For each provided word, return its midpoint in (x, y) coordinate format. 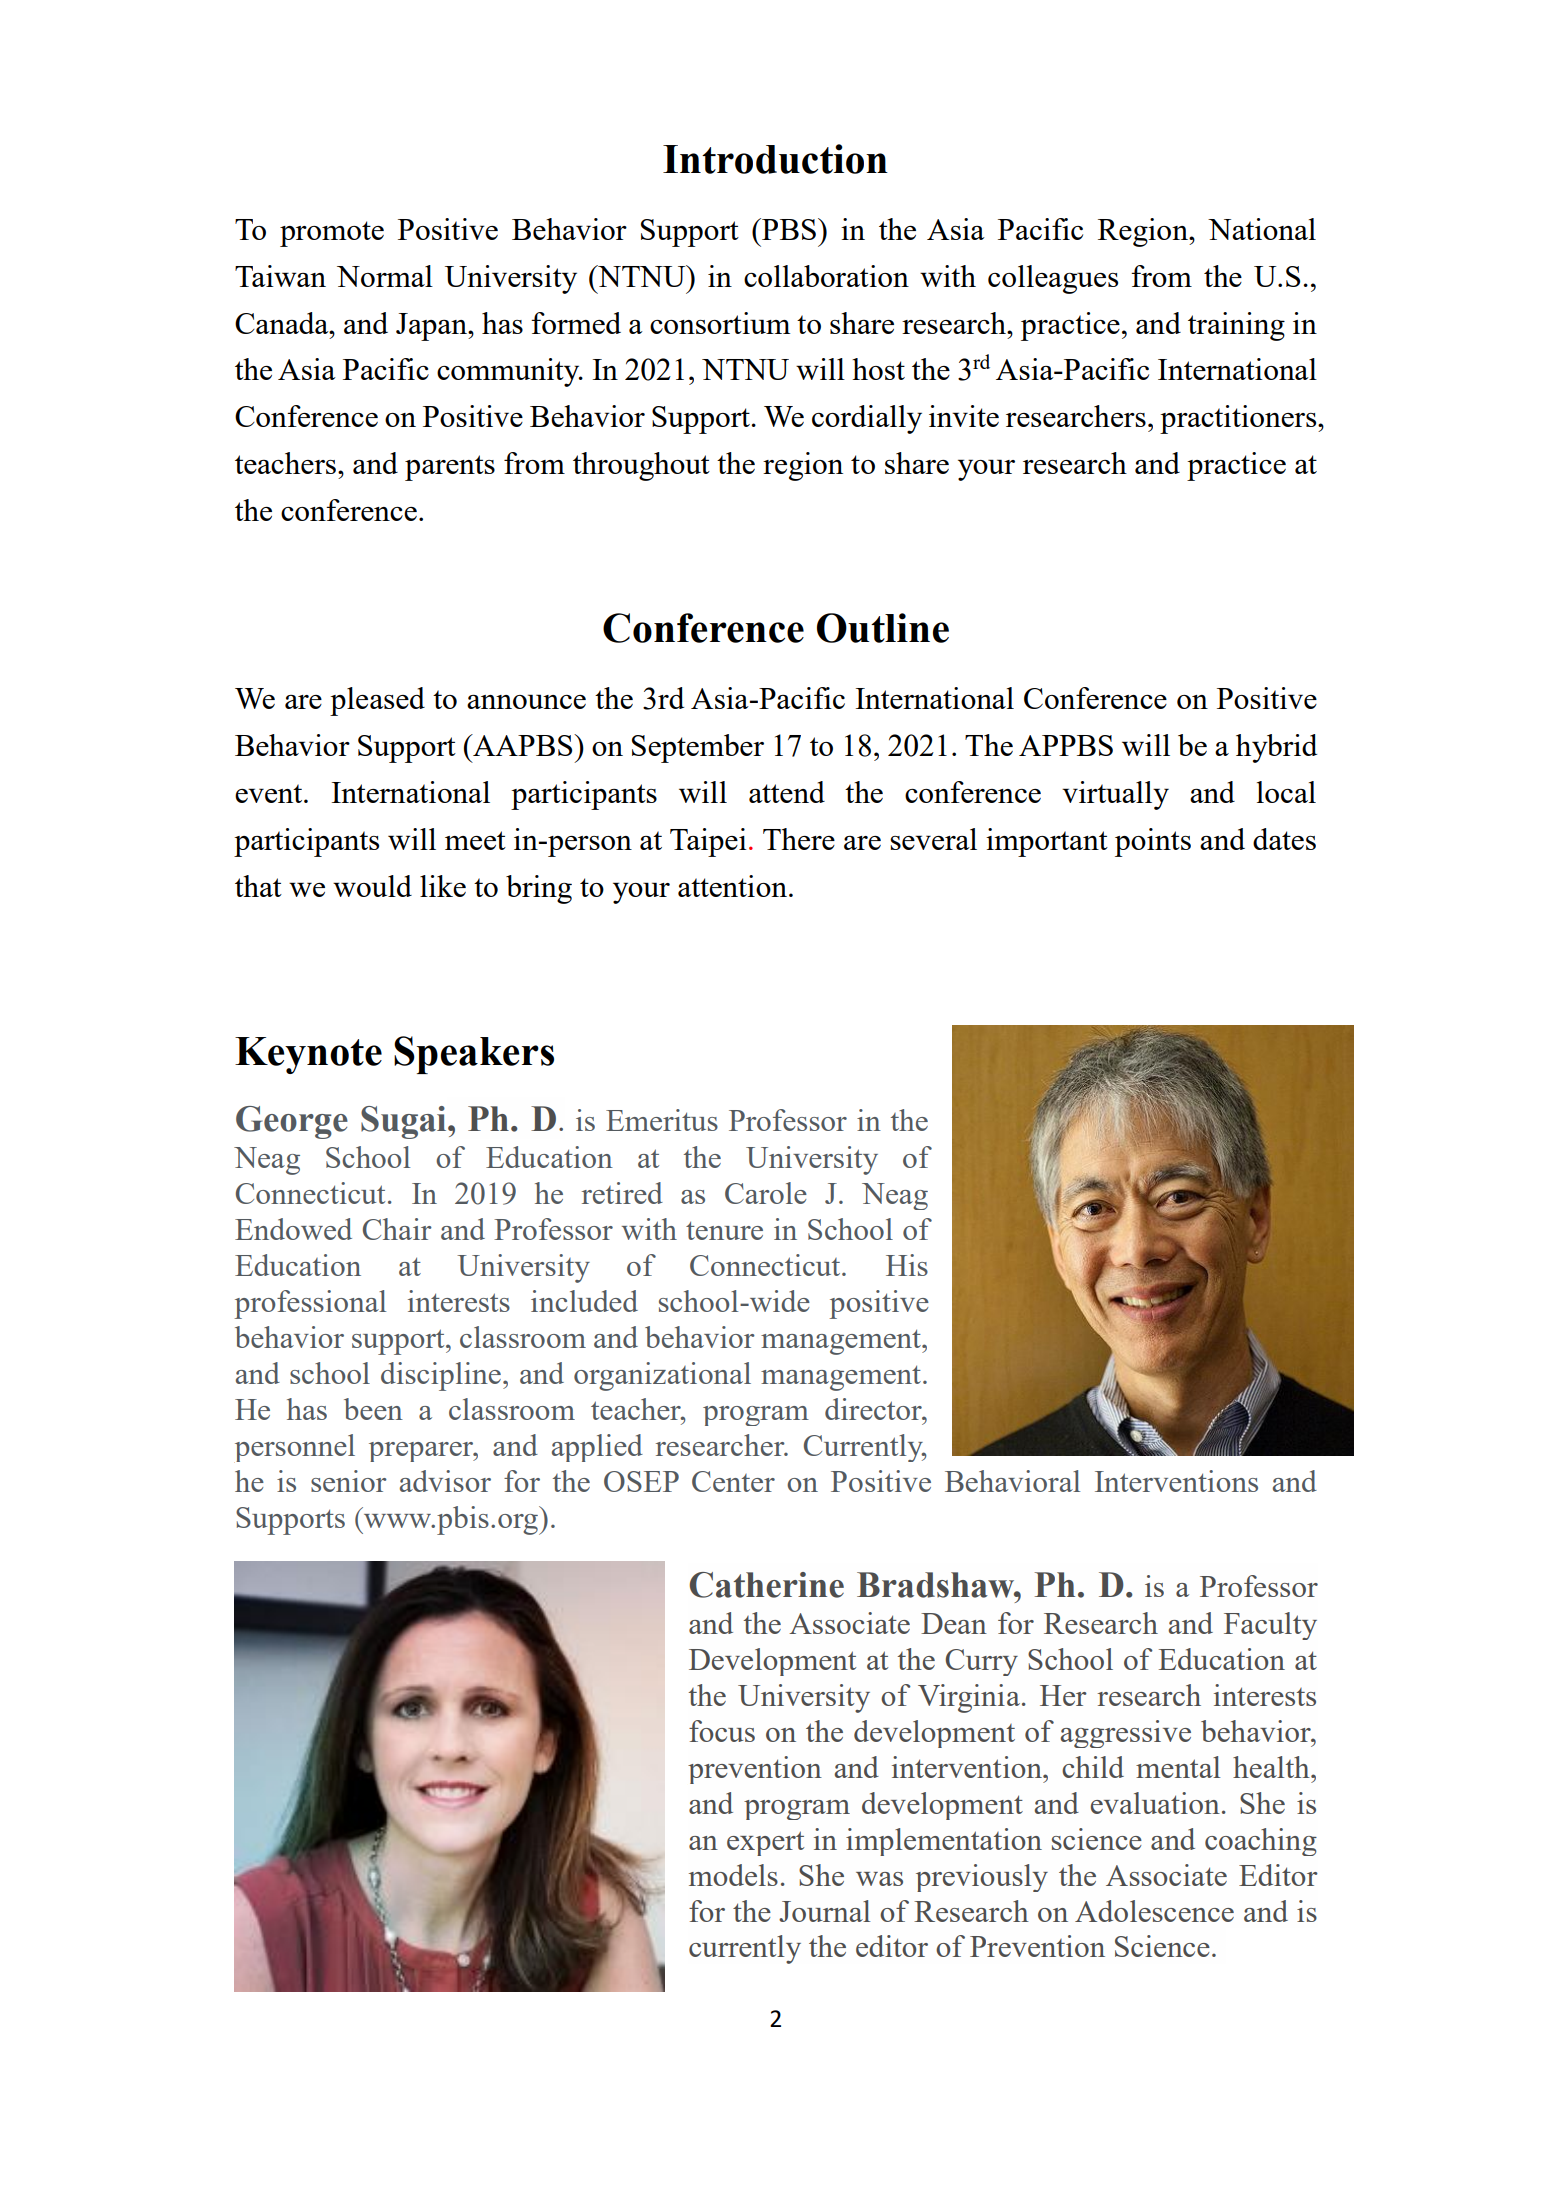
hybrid (1276, 748)
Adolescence (1154, 1911)
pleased (377, 701)
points (1153, 842)
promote (332, 234)
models (733, 1875)
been (373, 1409)
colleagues (1053, 279)
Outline (883, 628)
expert (765, 1843)
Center (733, 1481)
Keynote (308, 1055)
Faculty (1270, 1626)
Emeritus (662, 1120)
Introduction (775, 159)
